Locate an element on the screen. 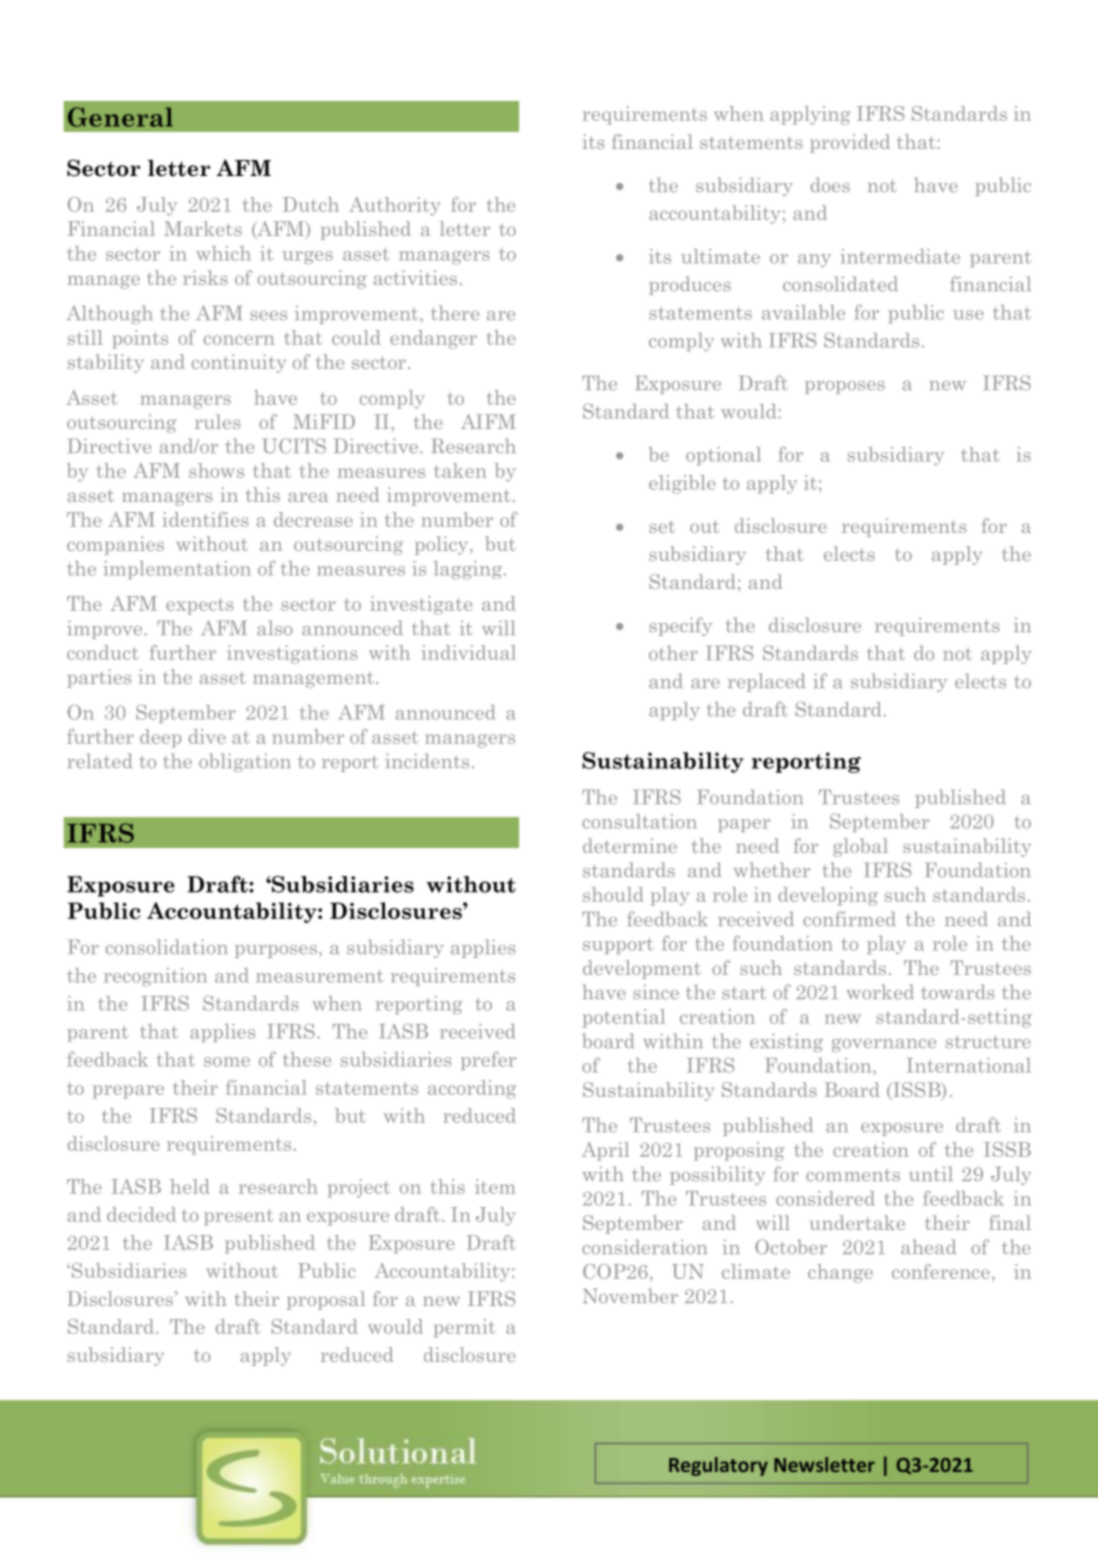 The width and height of the screenshot is (1098, 1553). General is located at coordinates (120, 117).
